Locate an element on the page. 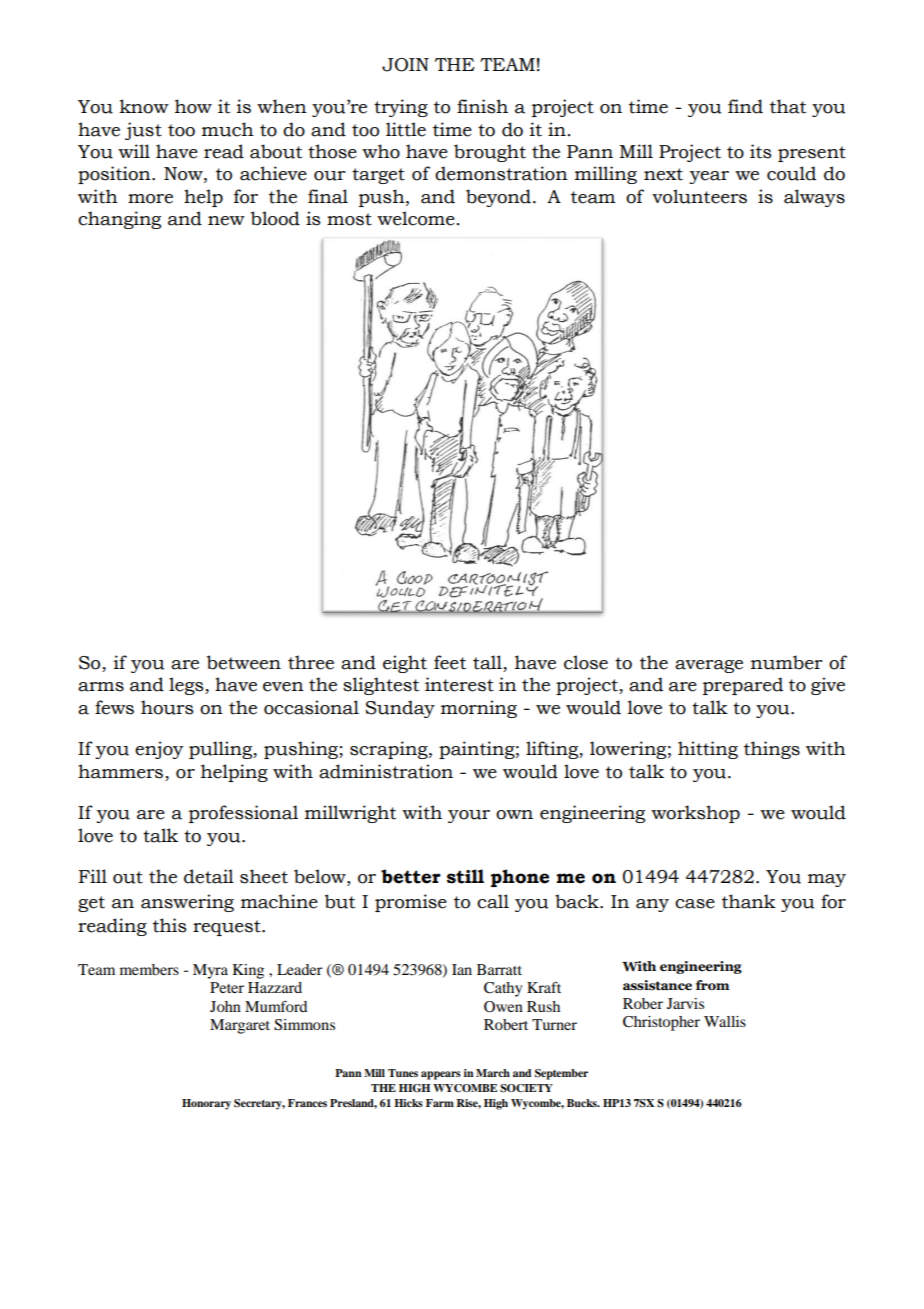  finish is located at coordinates (482, 106).
